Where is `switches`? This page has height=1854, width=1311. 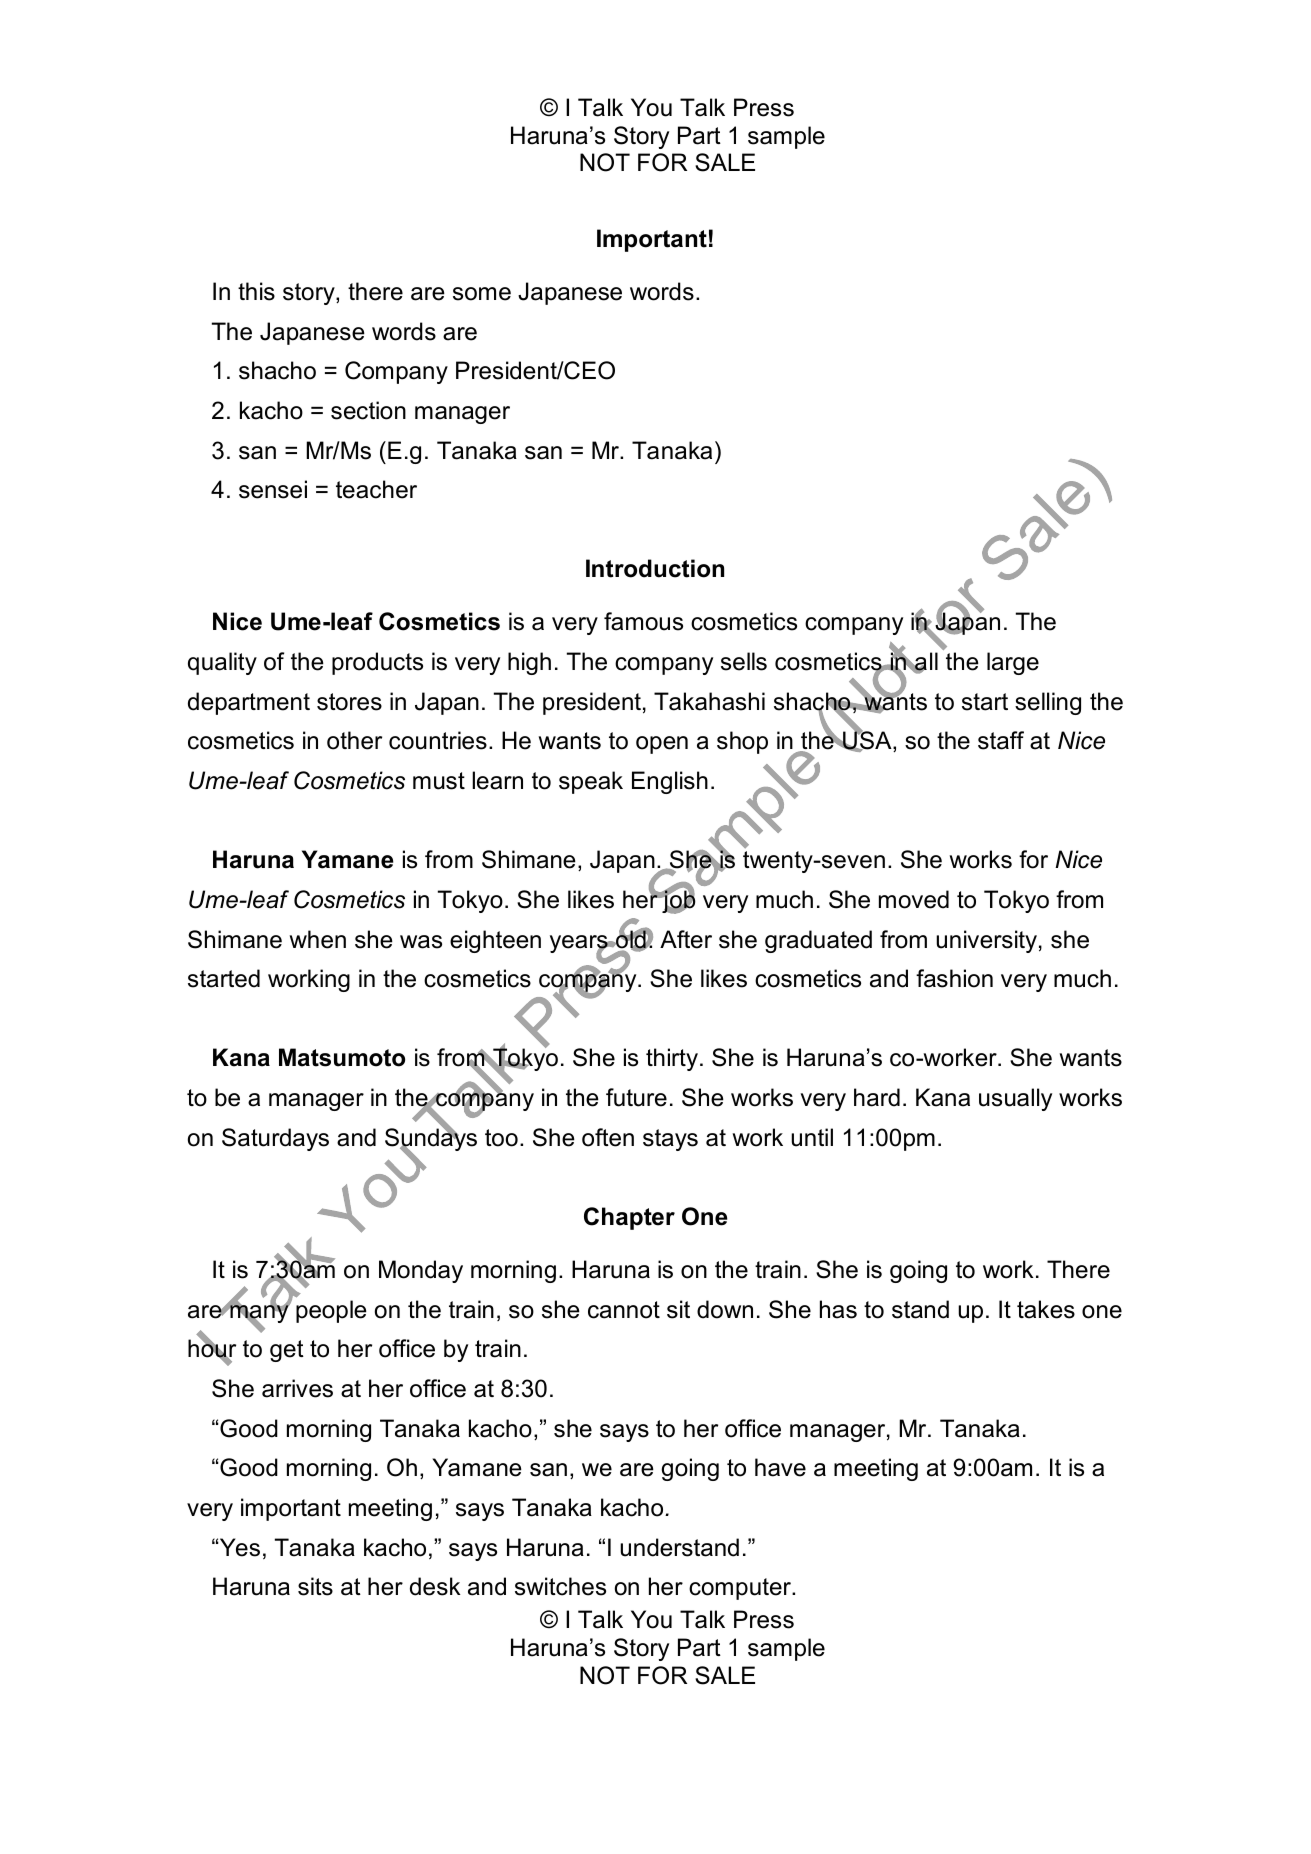
switches is located at coordinates (560, 1586).
